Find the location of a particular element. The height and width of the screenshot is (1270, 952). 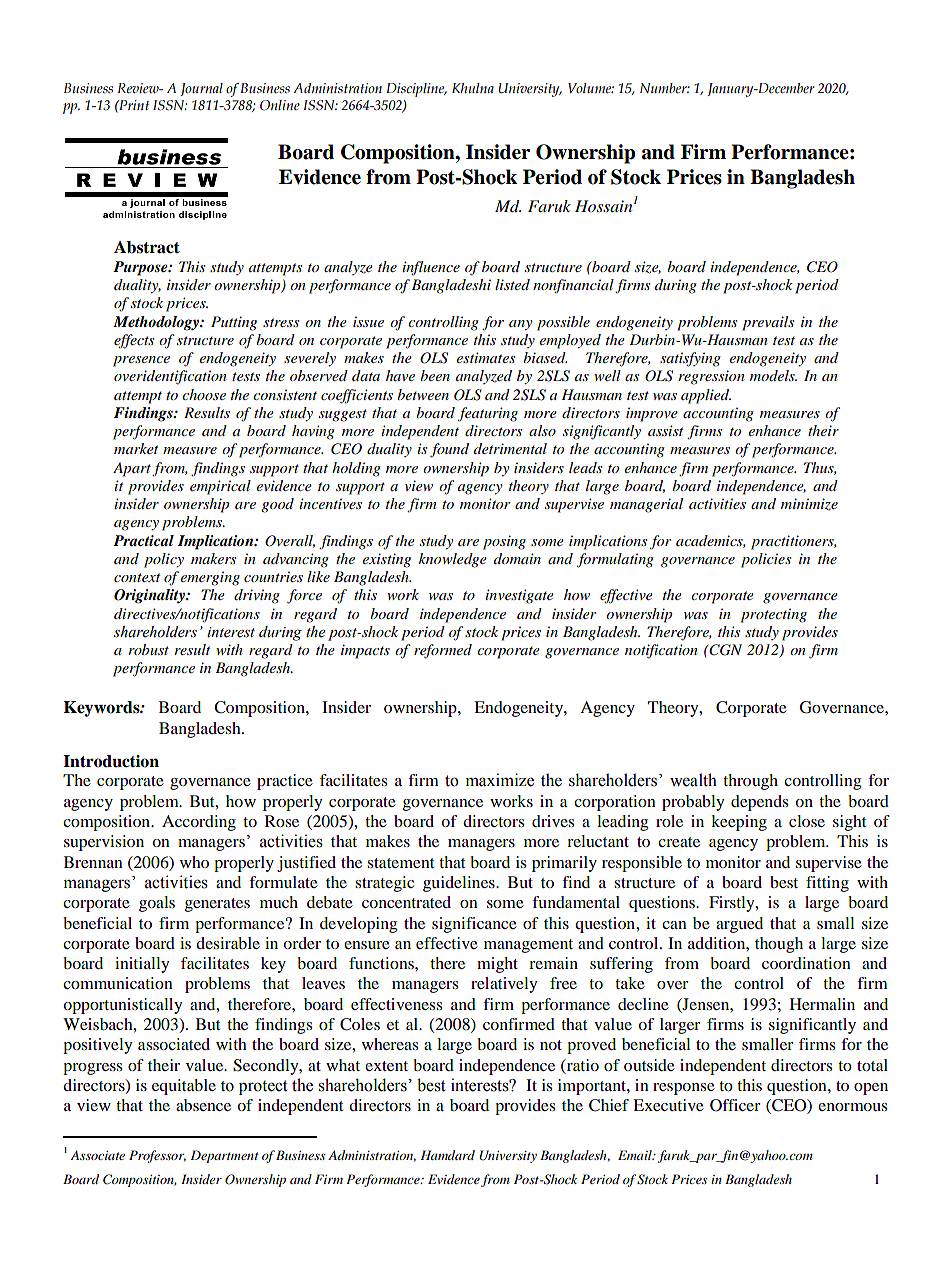

investigate is located at coordinates (519, 596).
